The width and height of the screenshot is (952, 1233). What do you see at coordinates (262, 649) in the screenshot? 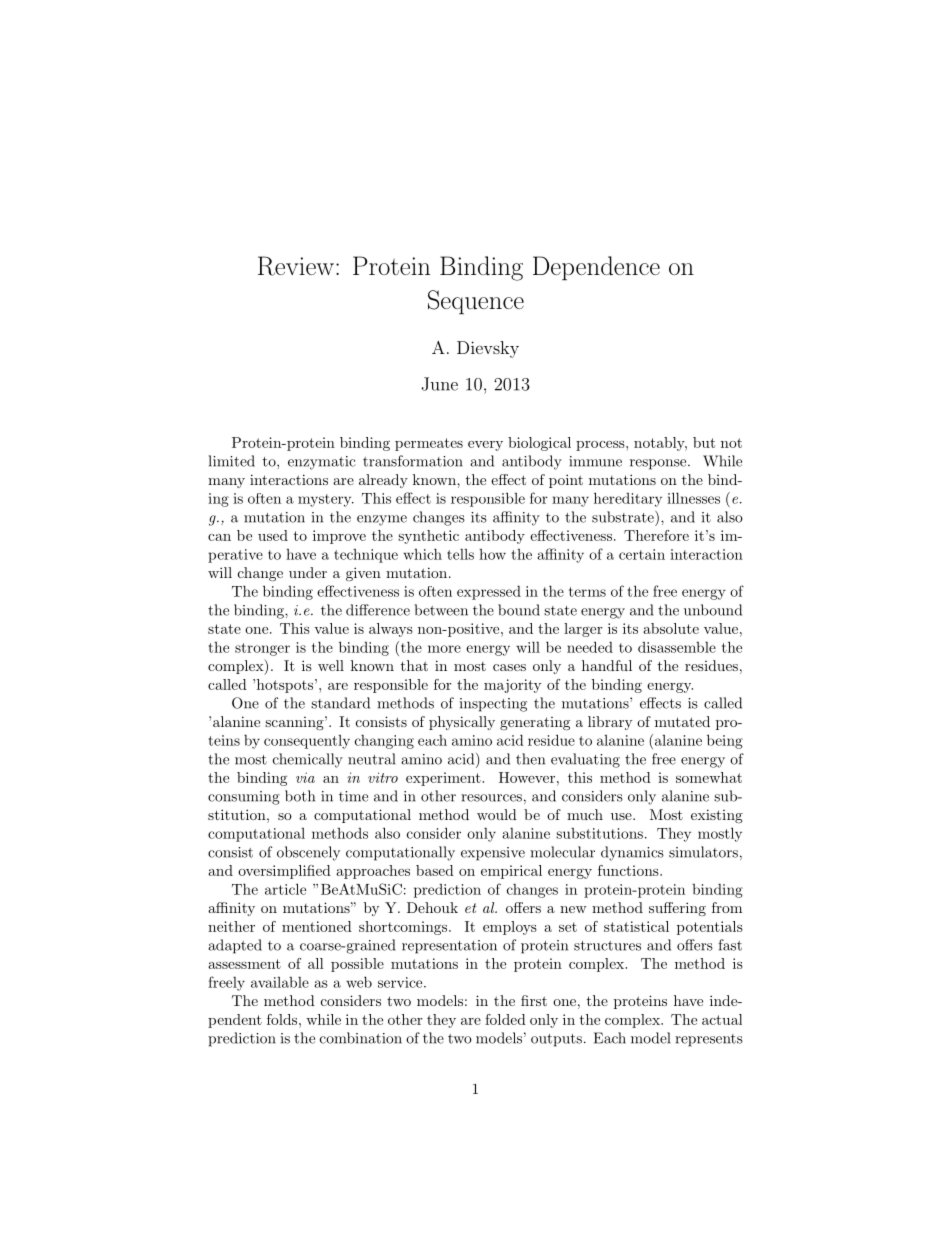
I see `stronger` at bounding box center [262, 649].
